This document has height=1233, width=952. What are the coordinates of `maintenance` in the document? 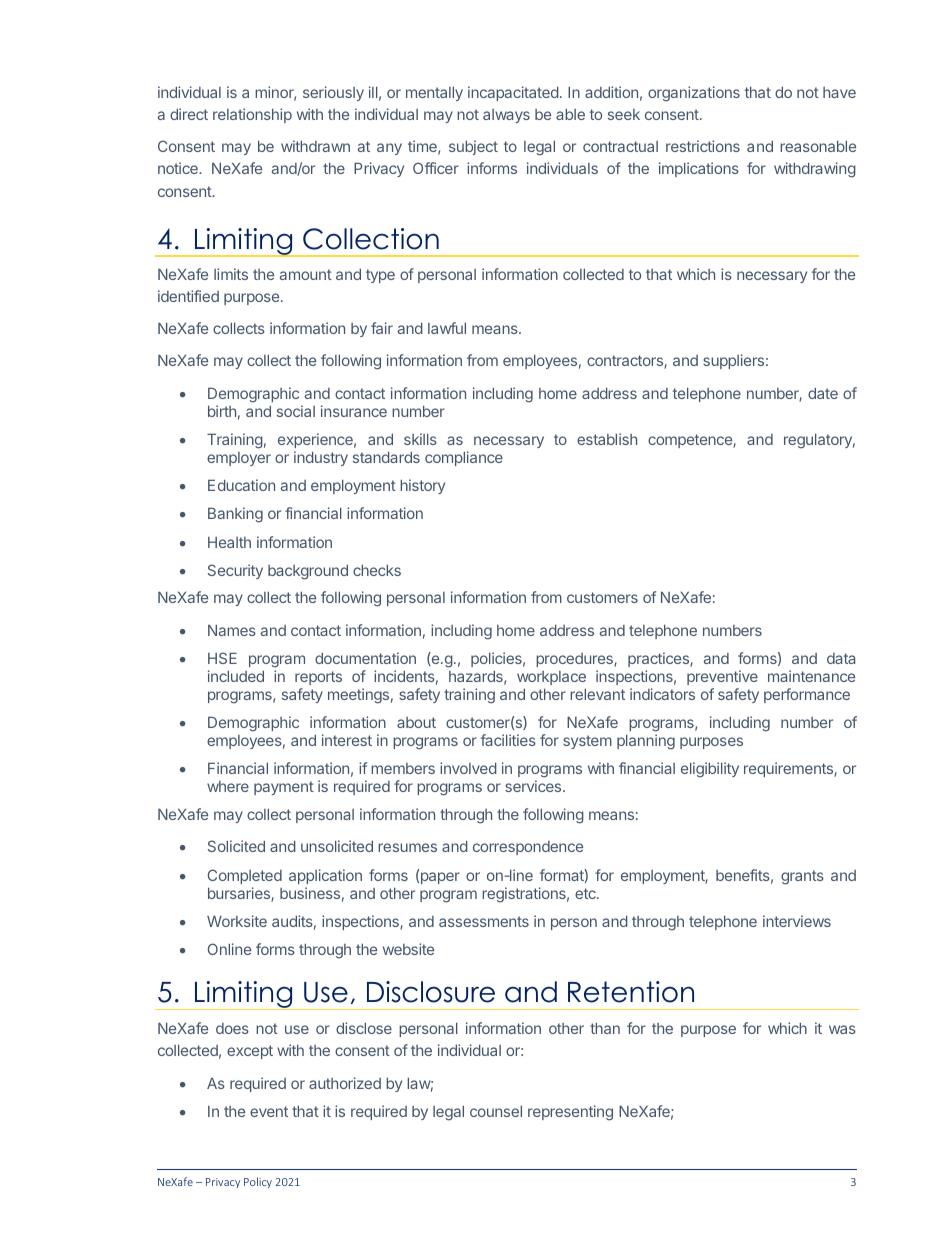 It's located at (811, 676).
